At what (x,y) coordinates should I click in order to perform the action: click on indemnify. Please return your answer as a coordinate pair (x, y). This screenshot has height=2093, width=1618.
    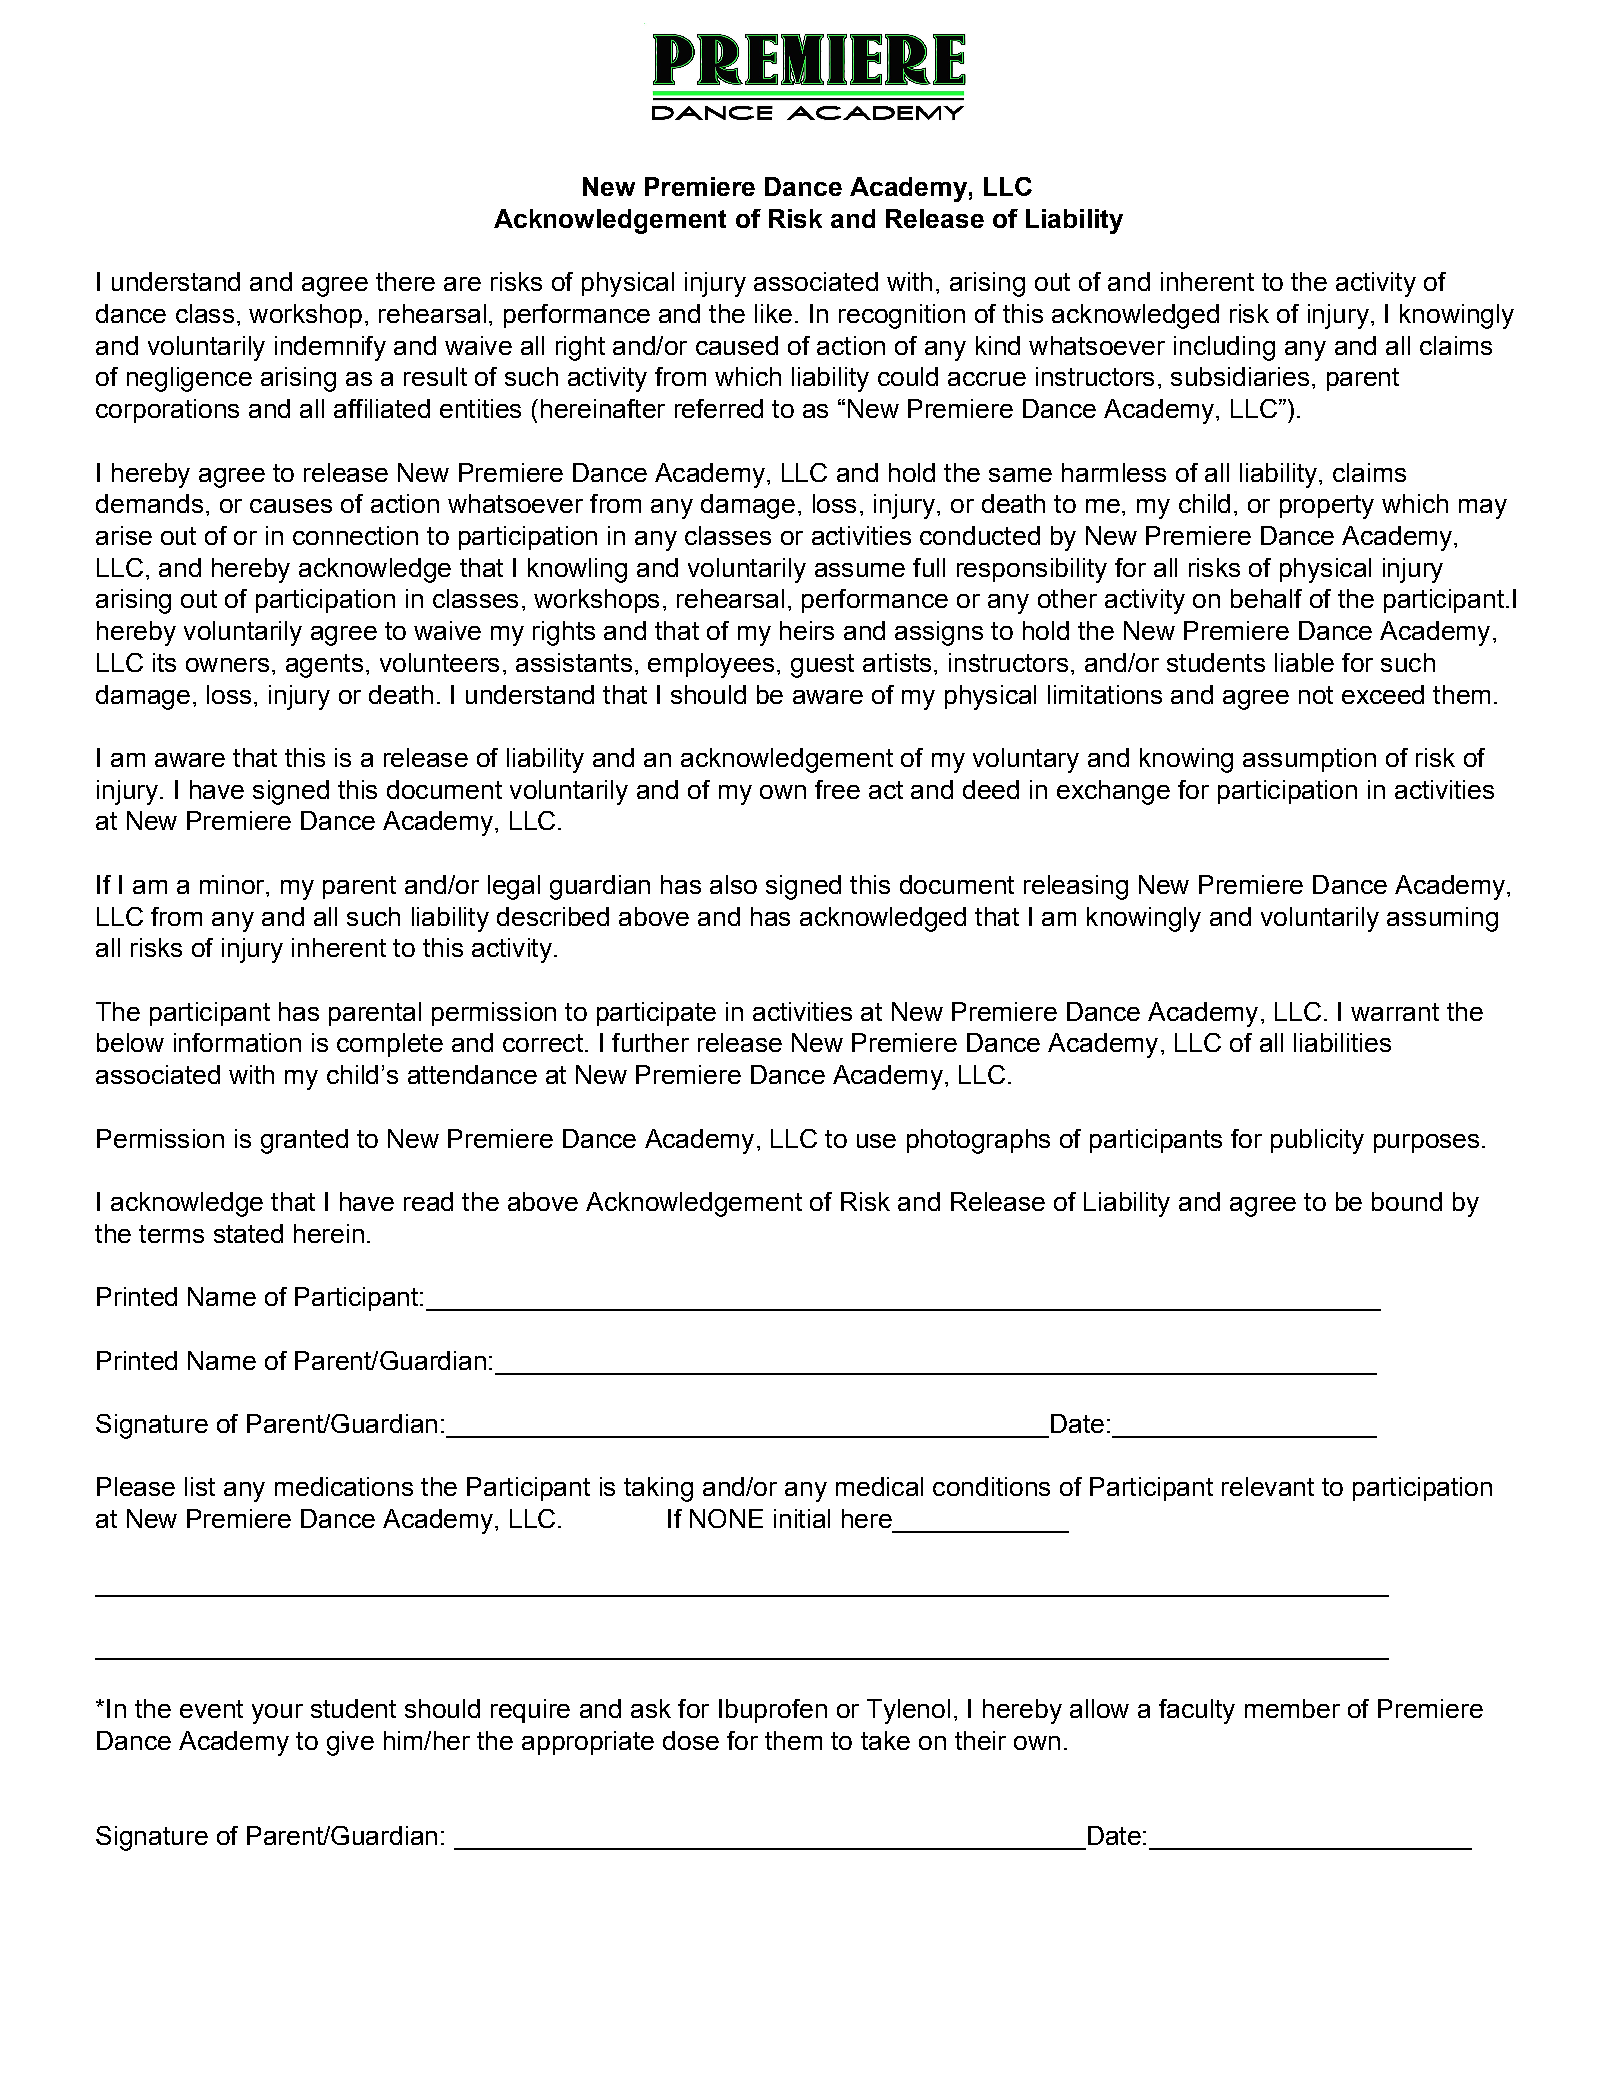
    Looking at the image, I should click on (330, 348).
